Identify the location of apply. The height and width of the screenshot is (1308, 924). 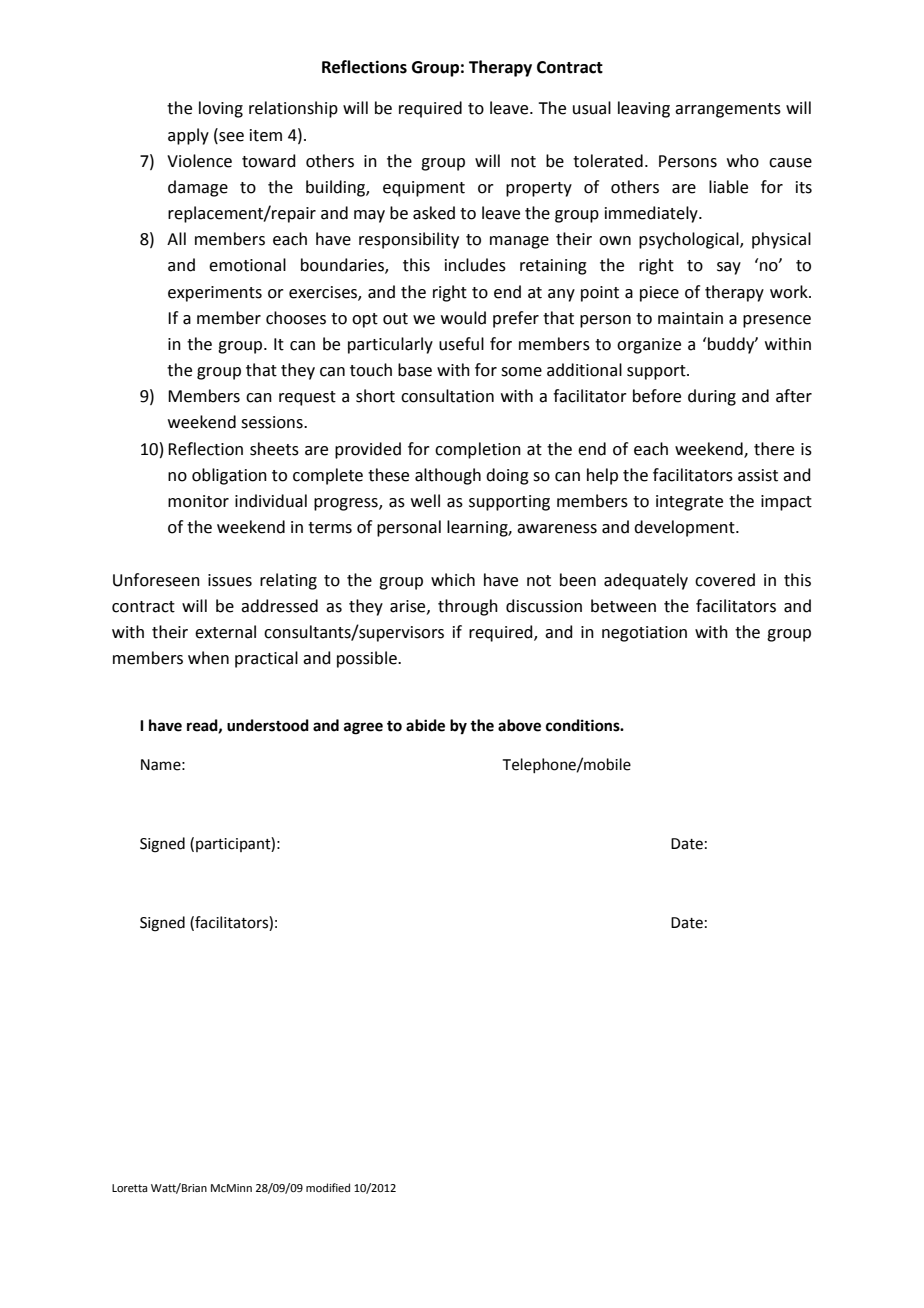
(188, 136).
